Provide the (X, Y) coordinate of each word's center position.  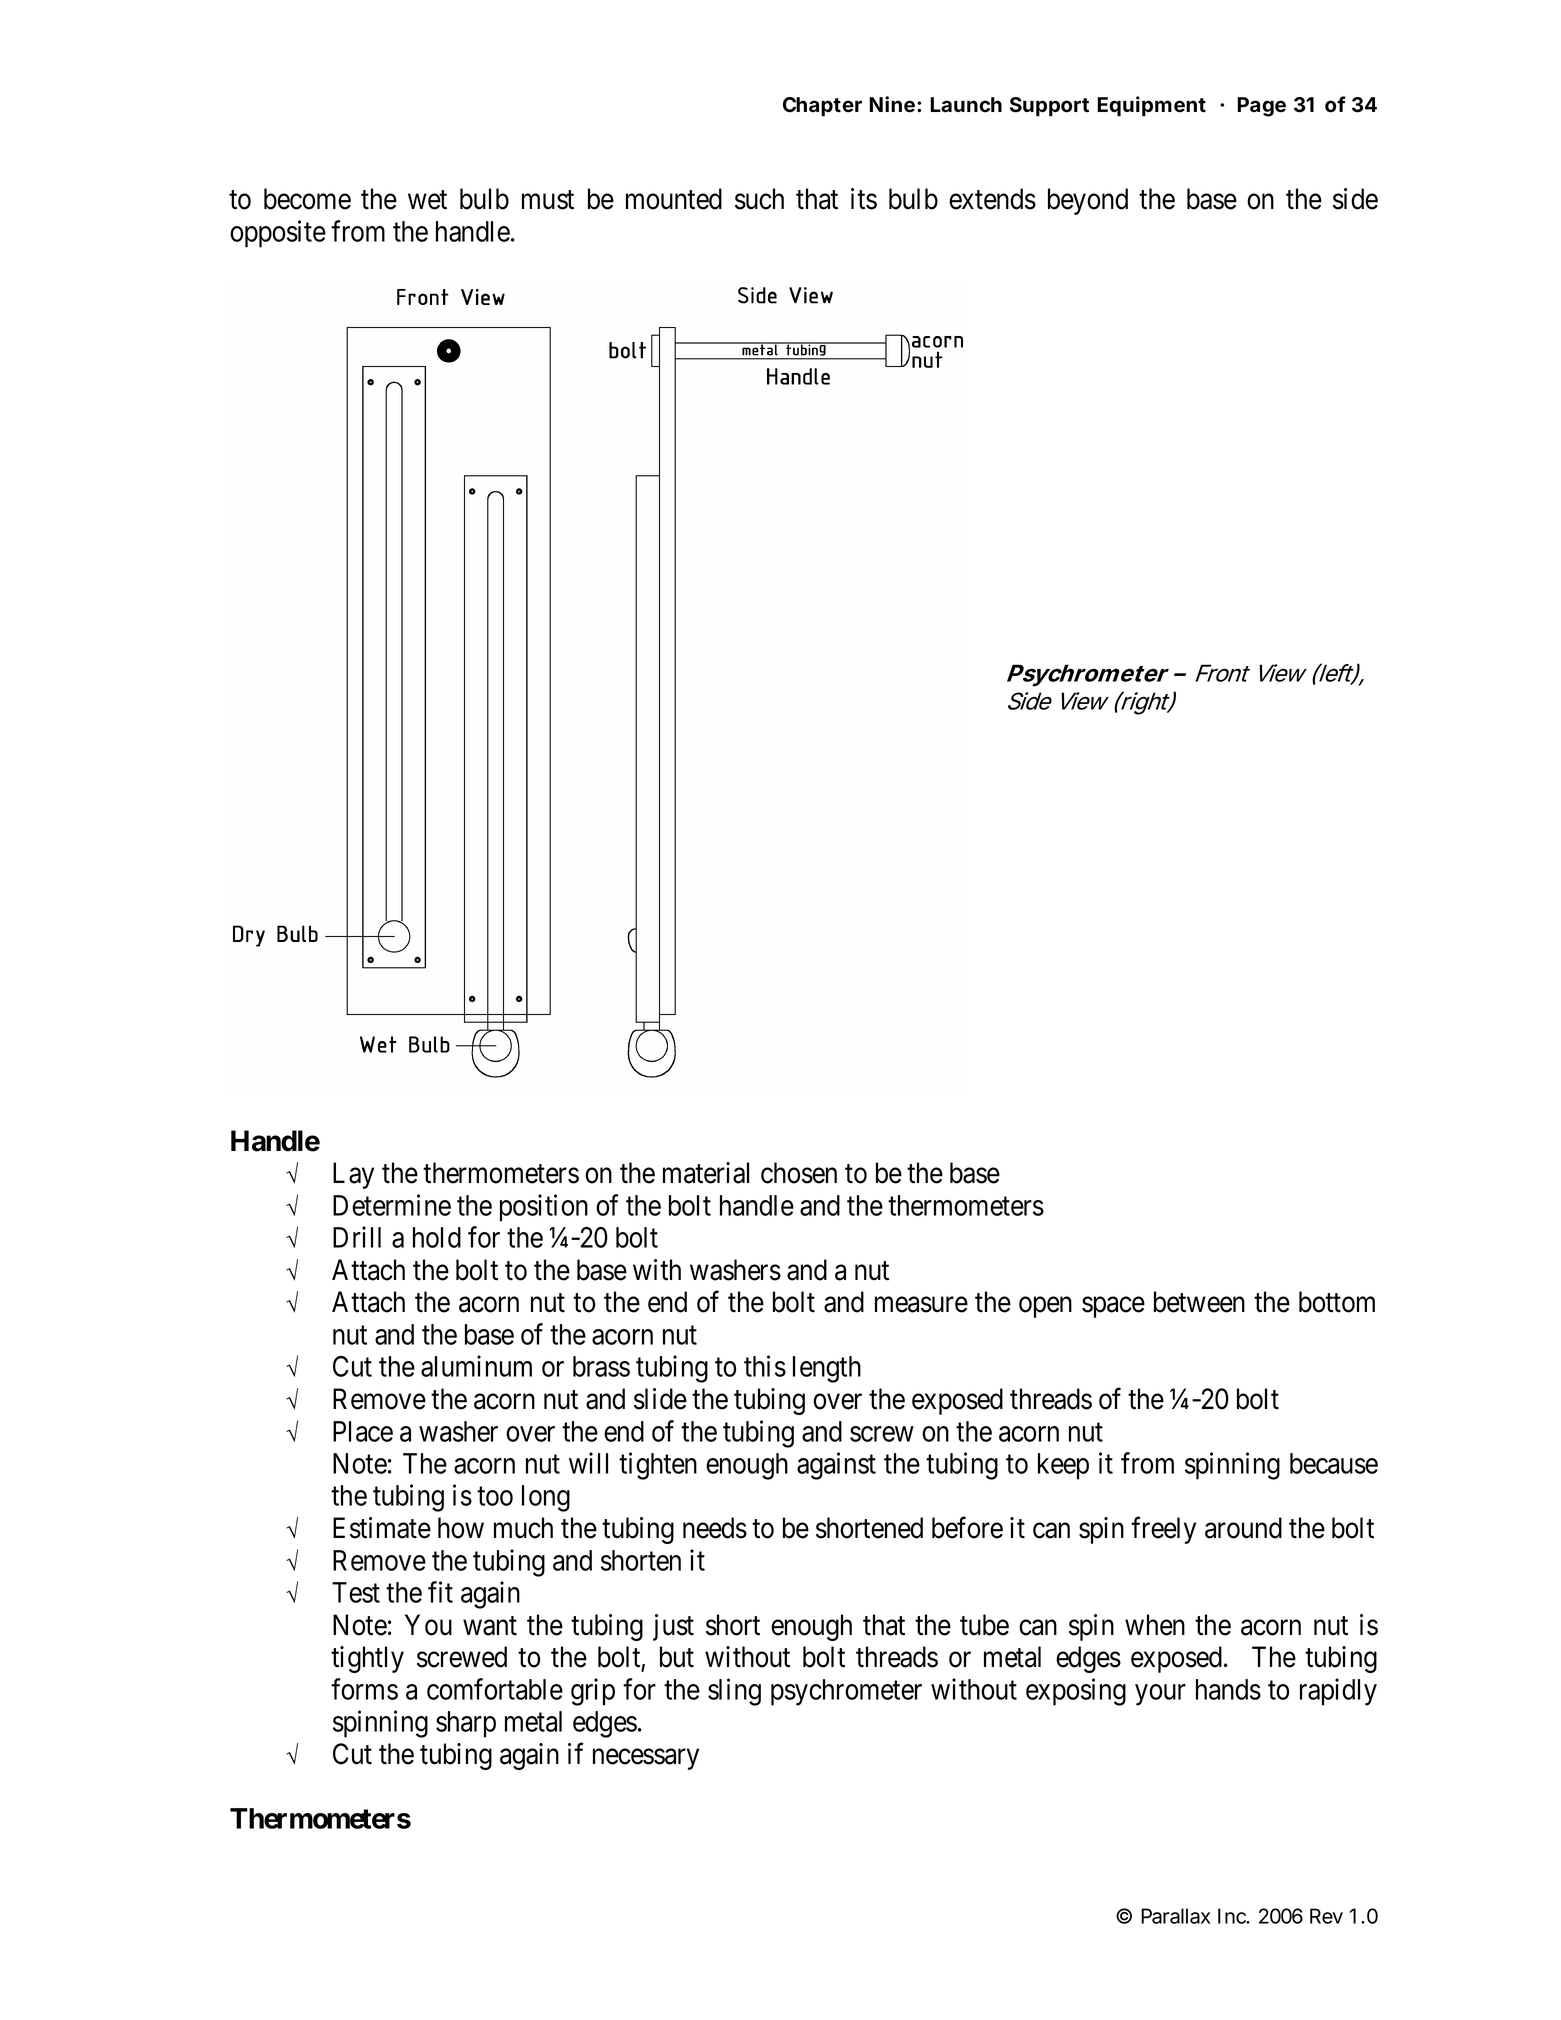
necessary (646, 1759)
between (1199, 1302)
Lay (353, 1175)
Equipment (1151, 106)
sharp (466, 1724)
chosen (799, 1173)
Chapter (822, 107)
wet (427, 200)
